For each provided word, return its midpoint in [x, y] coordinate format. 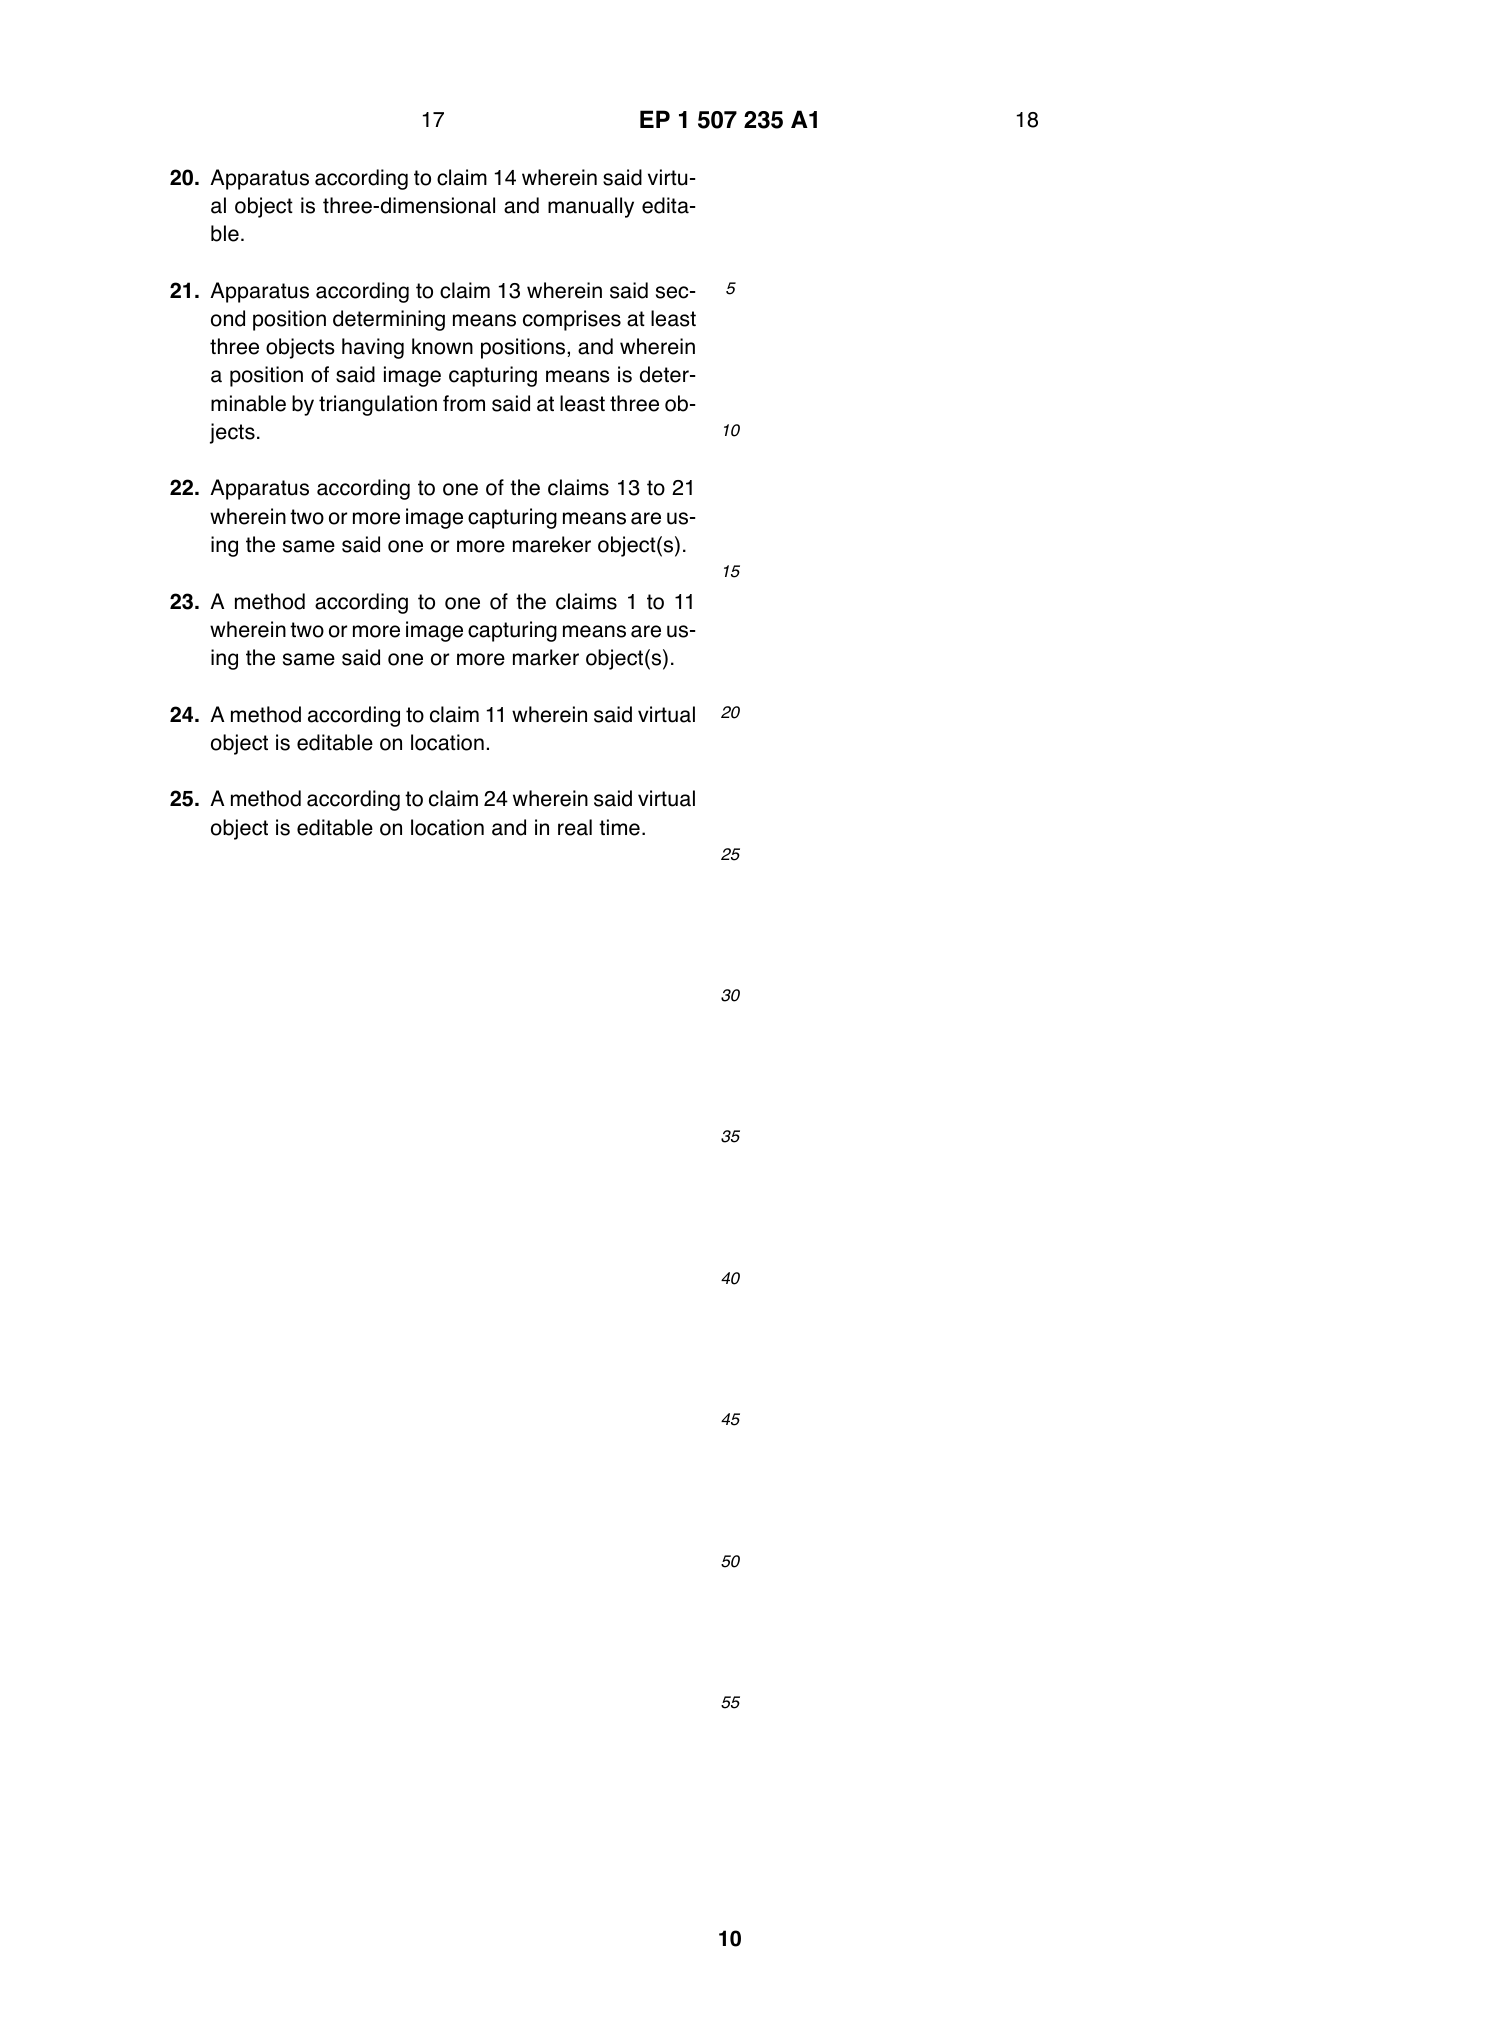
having [373, 348]
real [575, 827]
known [442, 346]
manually [591, 207]
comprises [572, 320]
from [464, 403]
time [619, 827]
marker [546, 657]
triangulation [378, 405]
